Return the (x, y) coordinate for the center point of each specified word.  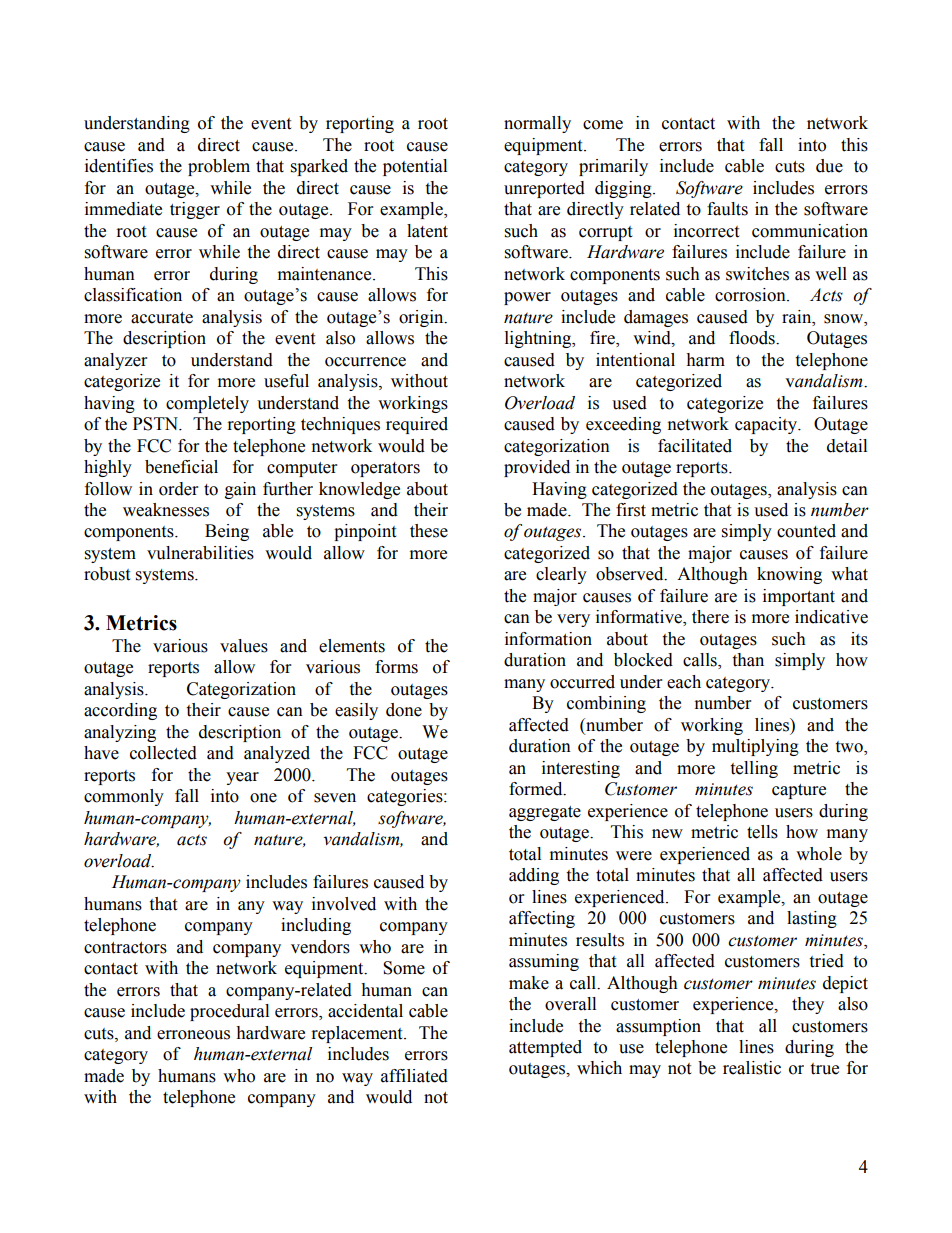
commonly (124, 797)
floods (753, 338)
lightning (539, 339)
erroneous (193, 1035)
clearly (561, 575)
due (829, 166)
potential (415, 167)
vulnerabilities (200, 553)
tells (762, 832)
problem (219, 167)
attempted (545, 1048)
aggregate (545, 813)
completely (207, 404)
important (799, 597)
